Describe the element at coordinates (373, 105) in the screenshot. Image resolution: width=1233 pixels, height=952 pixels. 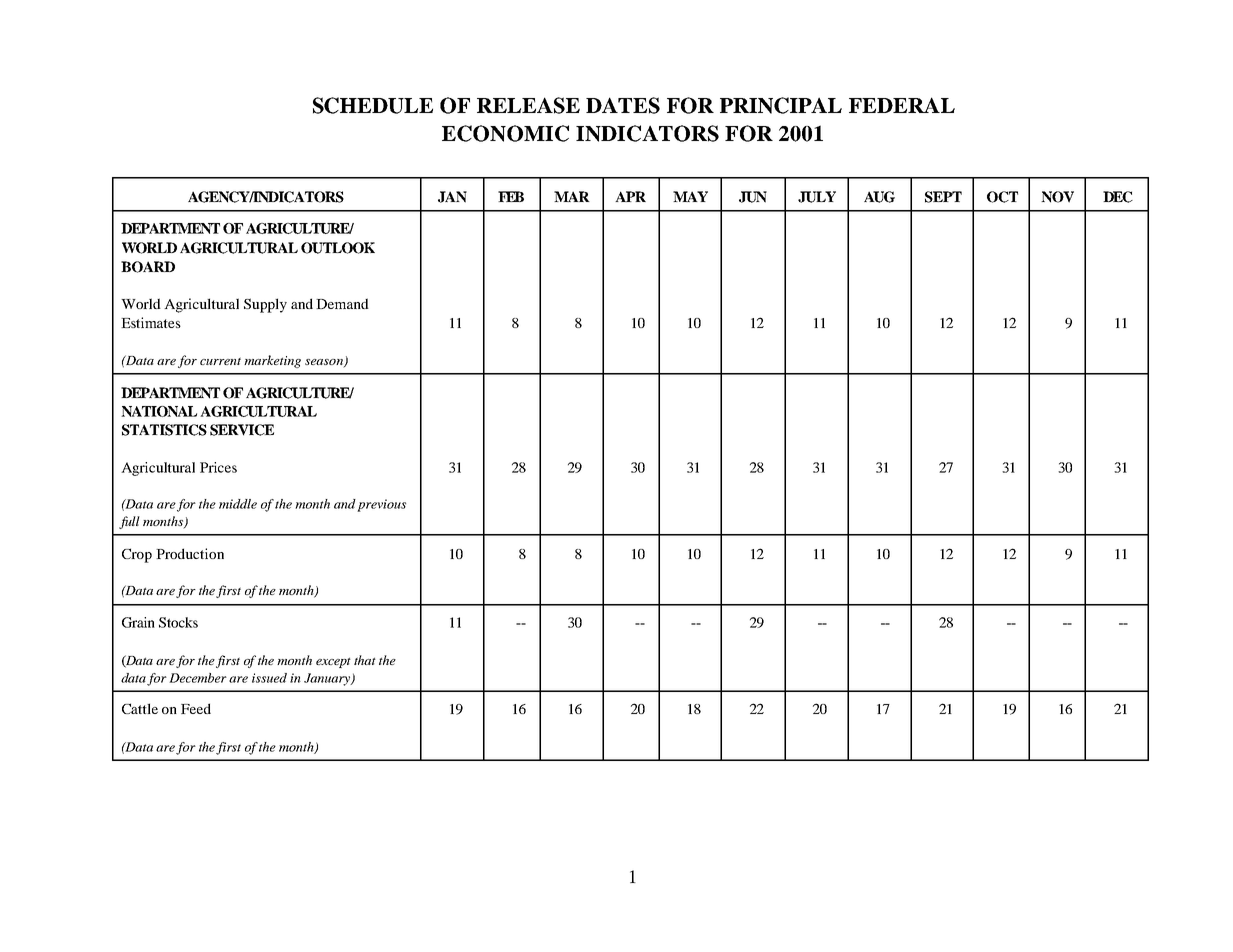
I see `SCHEDULE` at that location.
